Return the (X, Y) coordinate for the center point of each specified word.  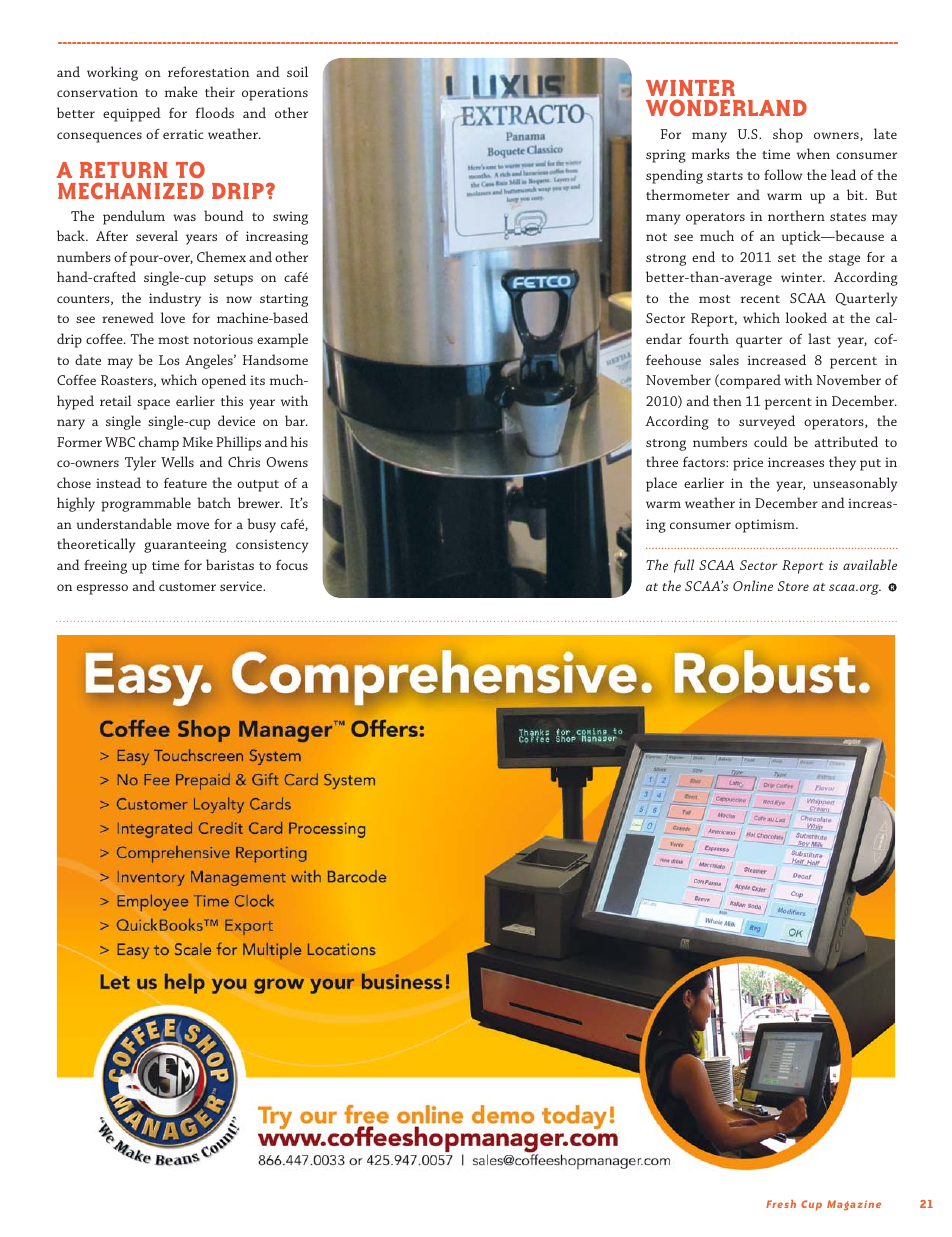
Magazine (854, 1205)
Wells (177, 461)
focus (292, 565)
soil (297, 71)
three (662, 461)
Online (753, 585)
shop (788, 135)
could (771, 441)
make (181, 91)
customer (187, 587)
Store (793, 586)
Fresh (781, 1204)
